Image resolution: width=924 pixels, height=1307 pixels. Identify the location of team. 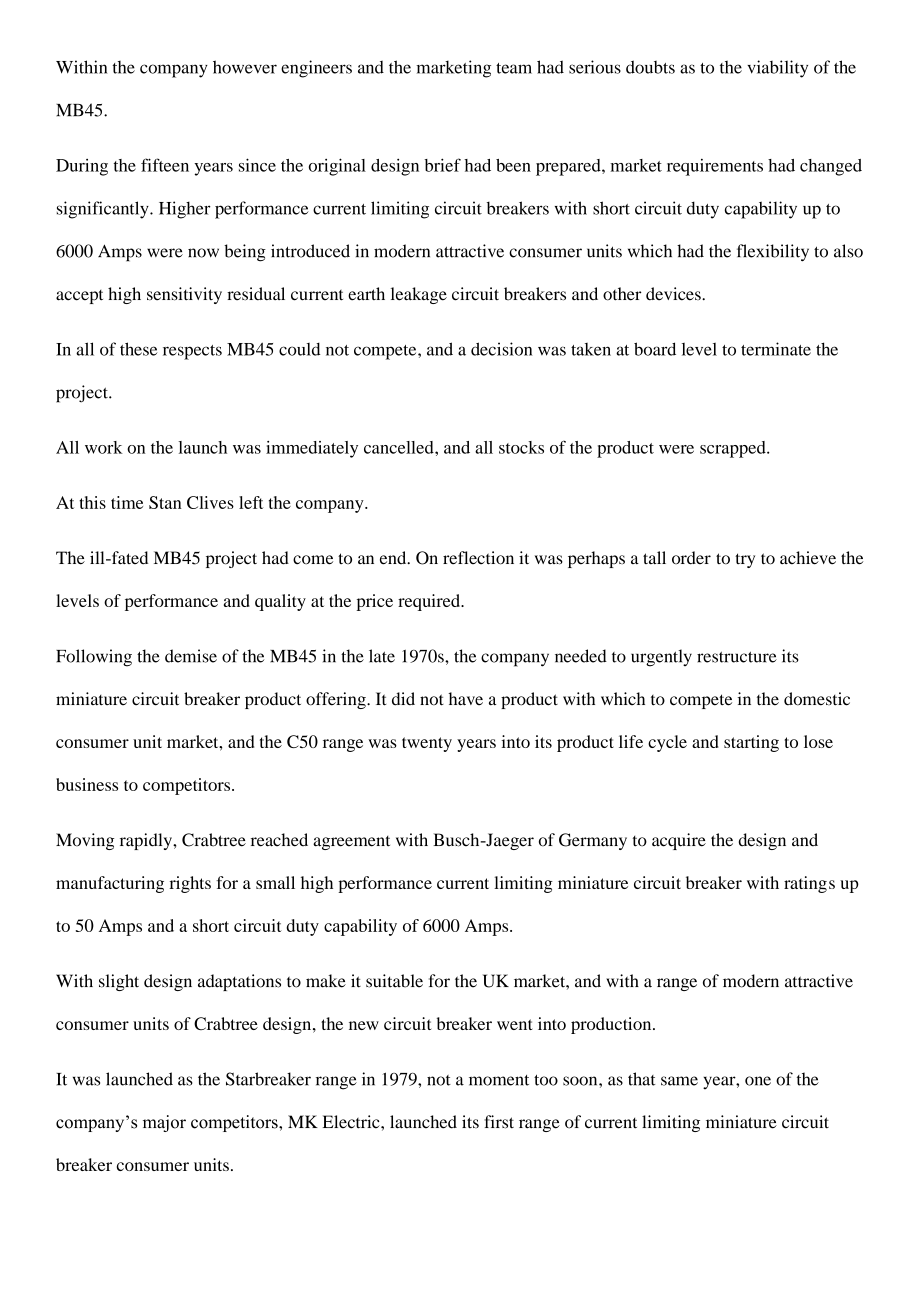
(514, 68).
